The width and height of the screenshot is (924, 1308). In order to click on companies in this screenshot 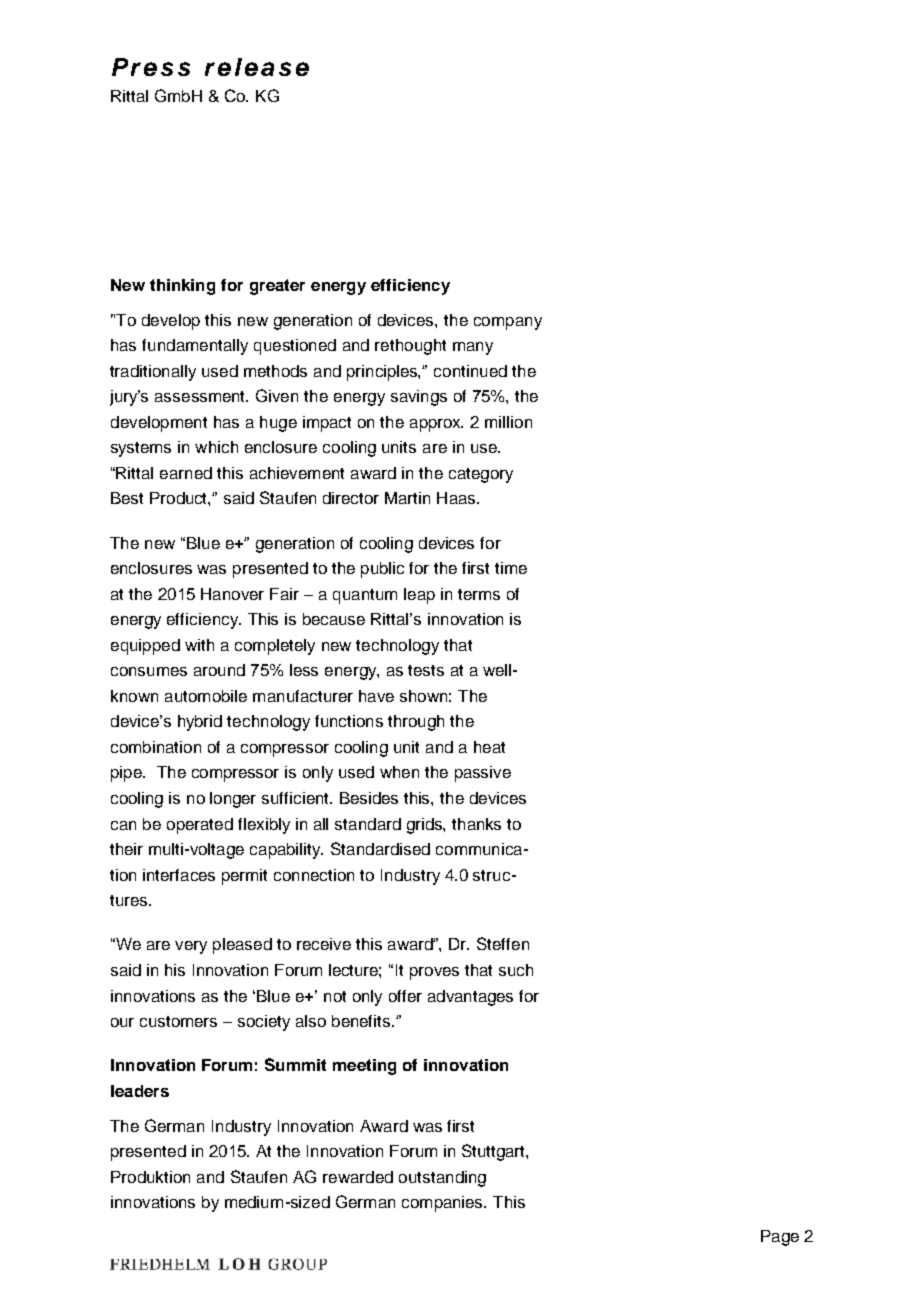, I will do `click(444, 1204)`.
